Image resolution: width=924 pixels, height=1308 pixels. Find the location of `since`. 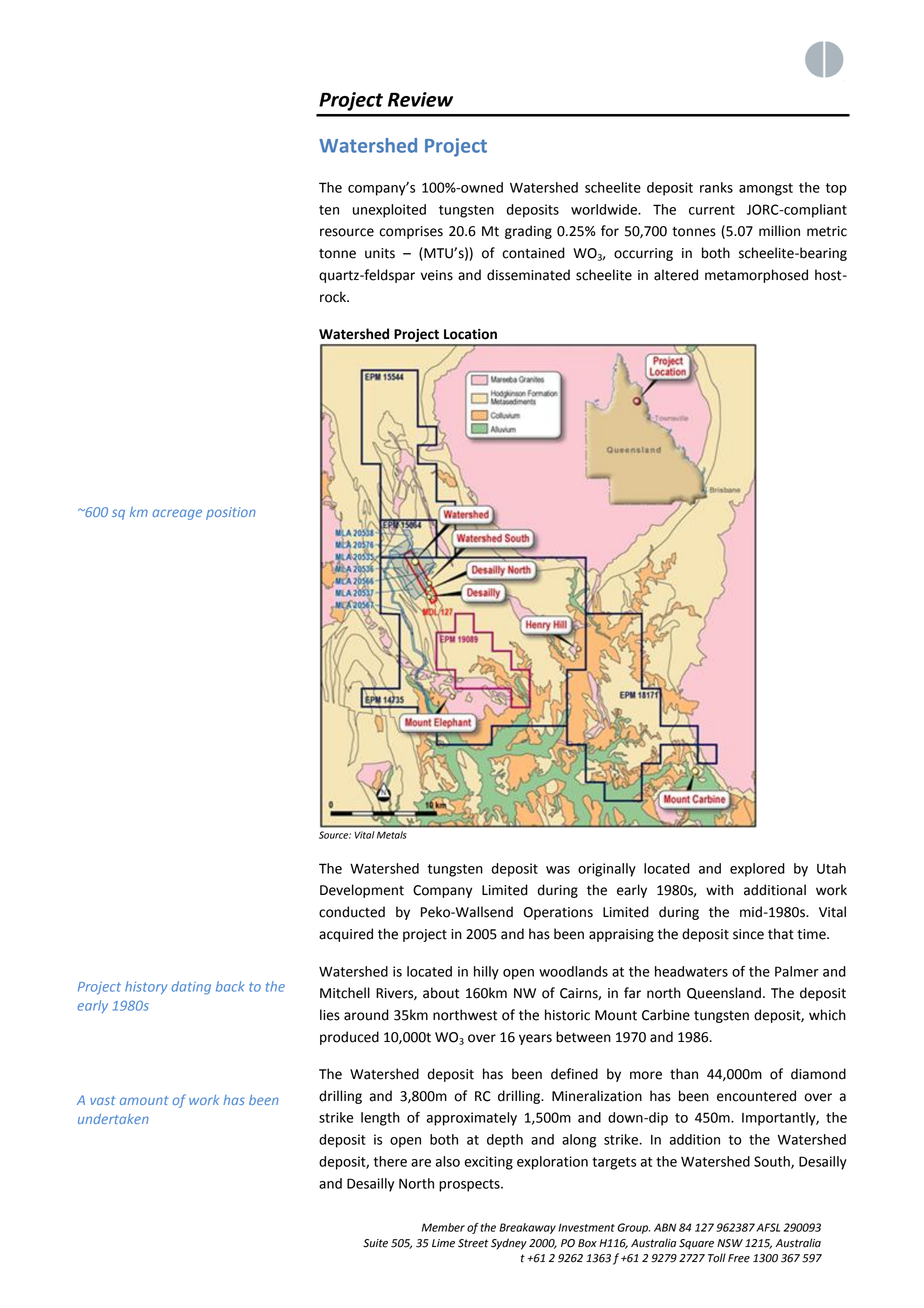

since is located at coordinates (748, 934).
